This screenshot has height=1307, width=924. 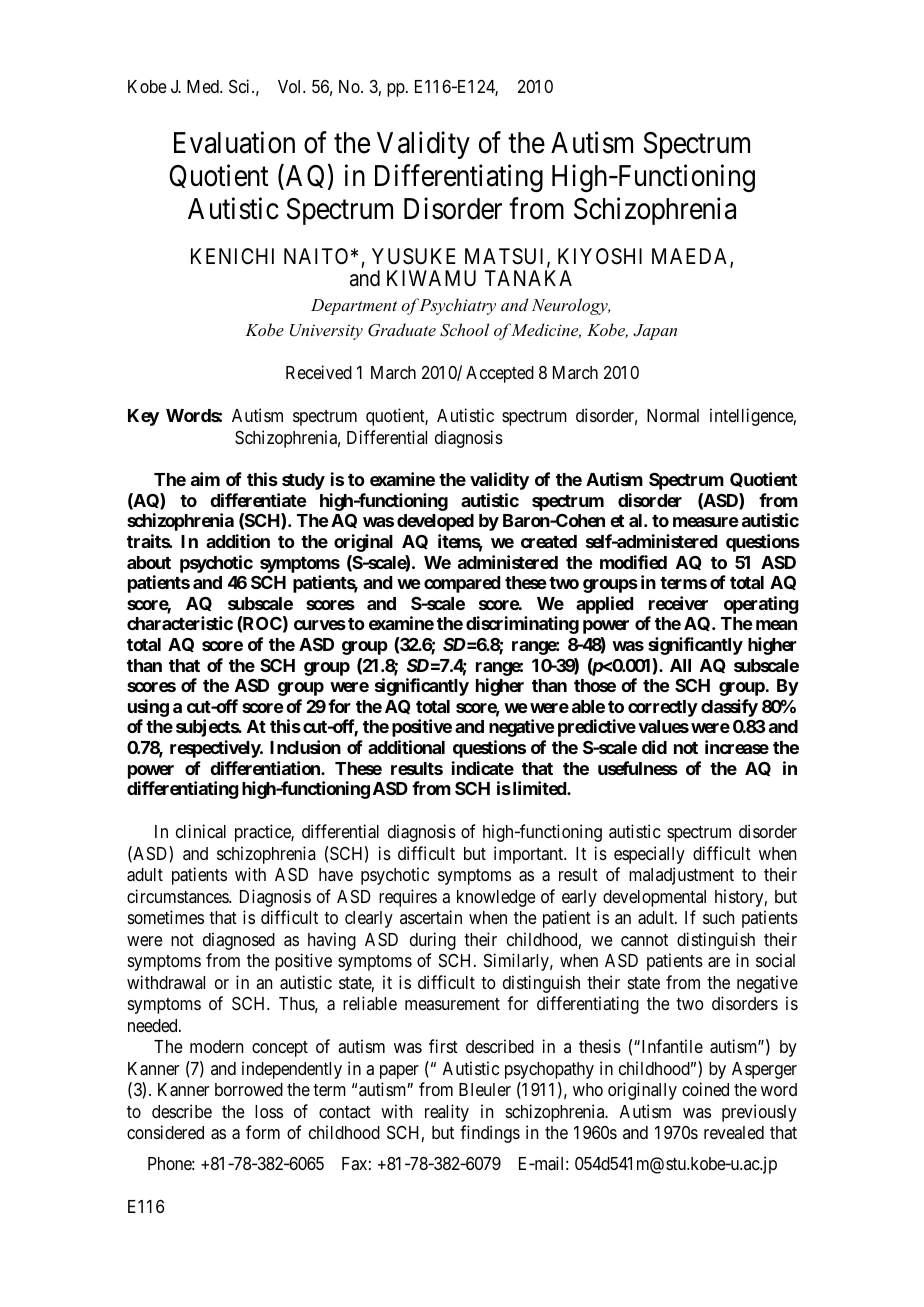 I want to click on MAEDA, so click(x=691, y=257).
